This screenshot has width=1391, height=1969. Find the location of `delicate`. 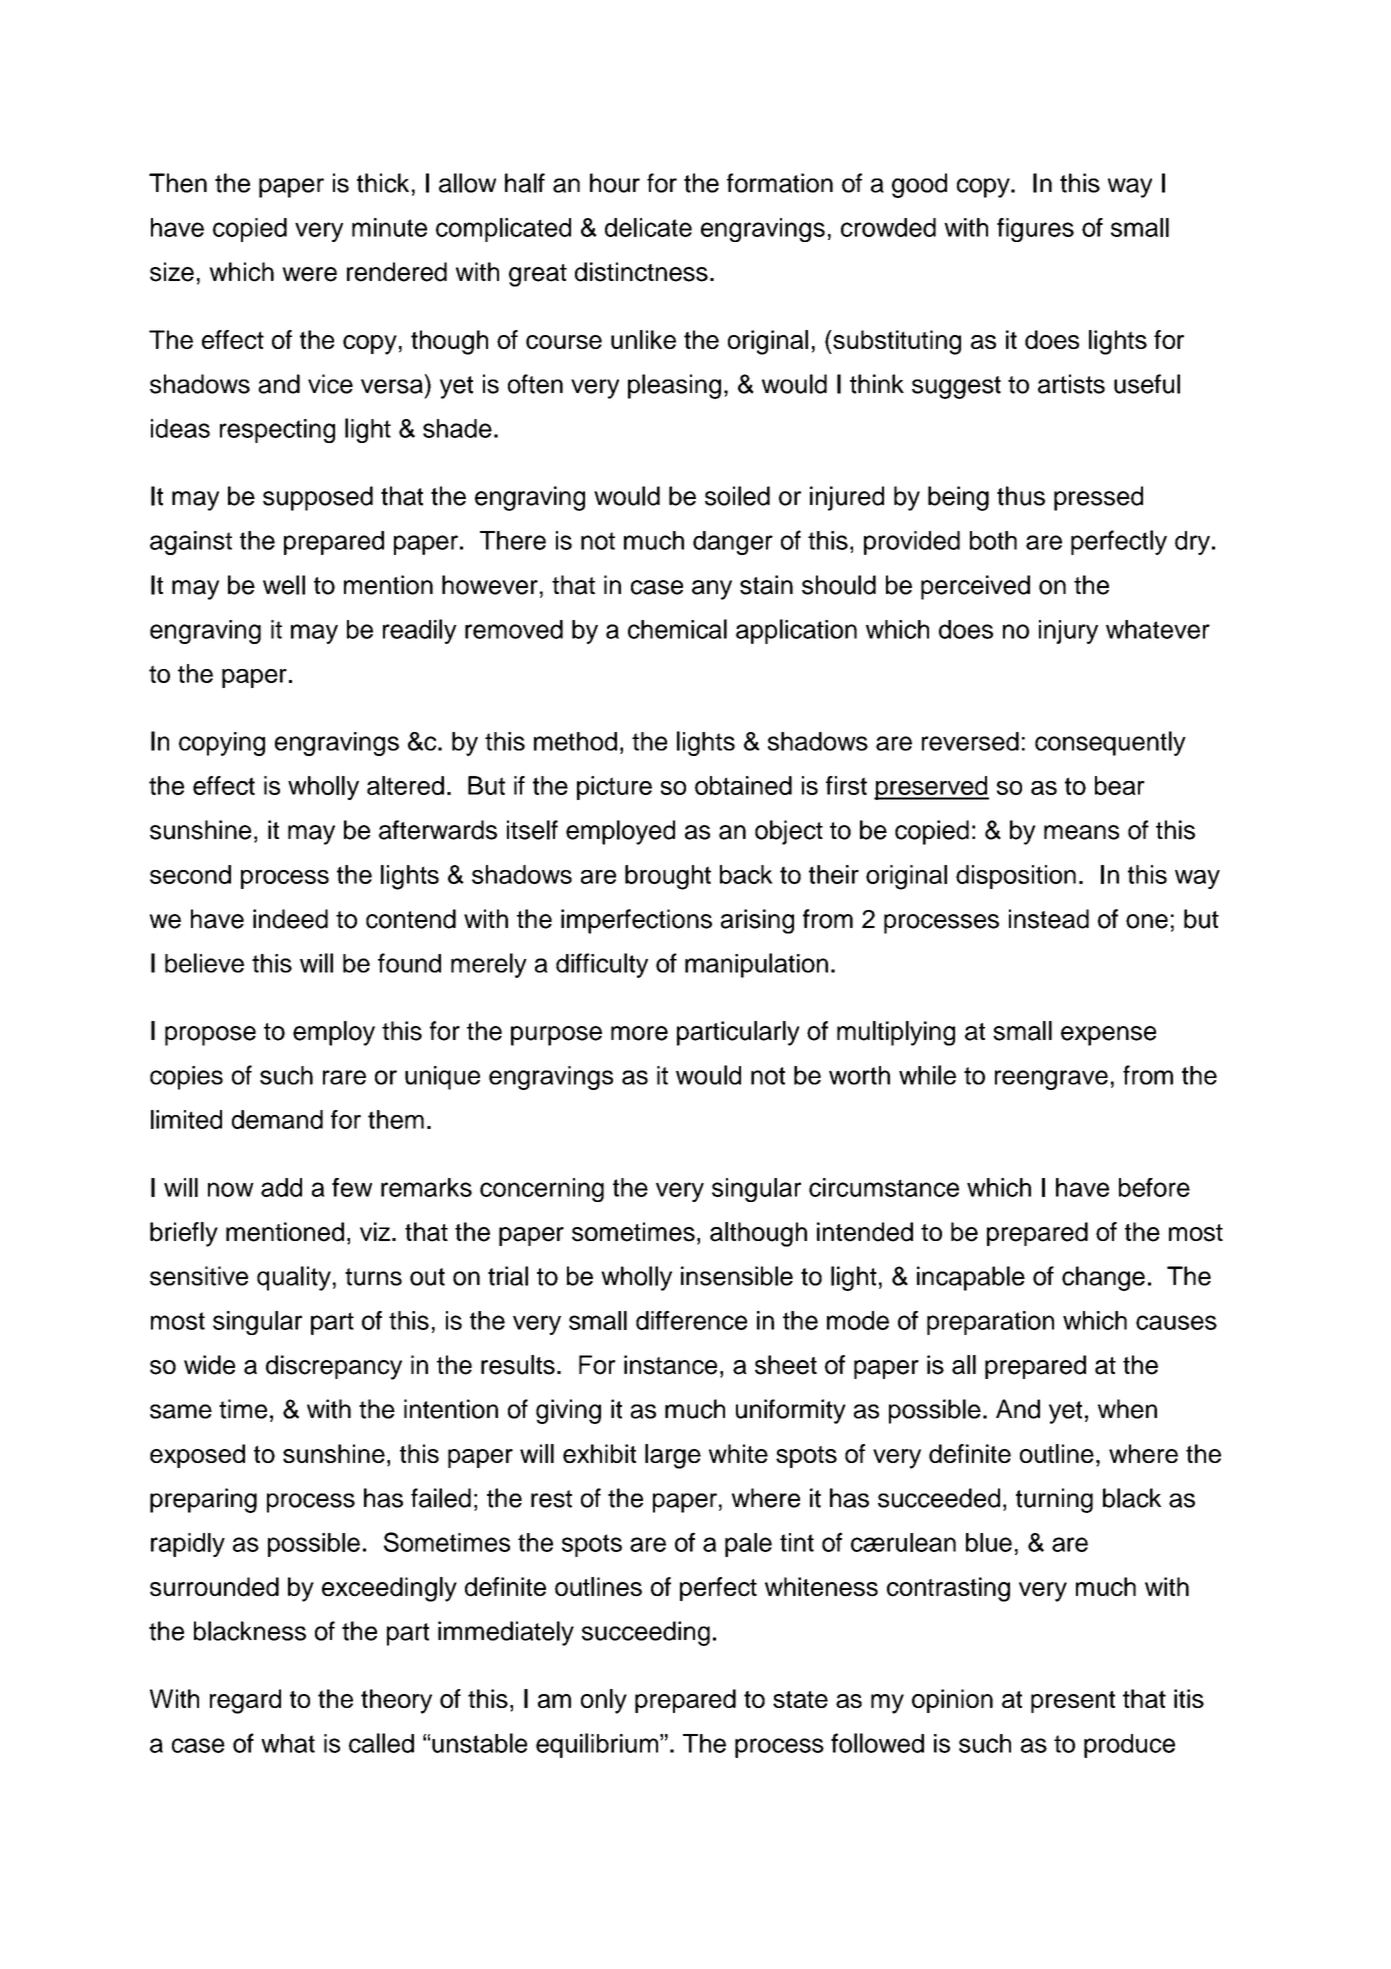

delicate is located at coordinates (648, 227).
